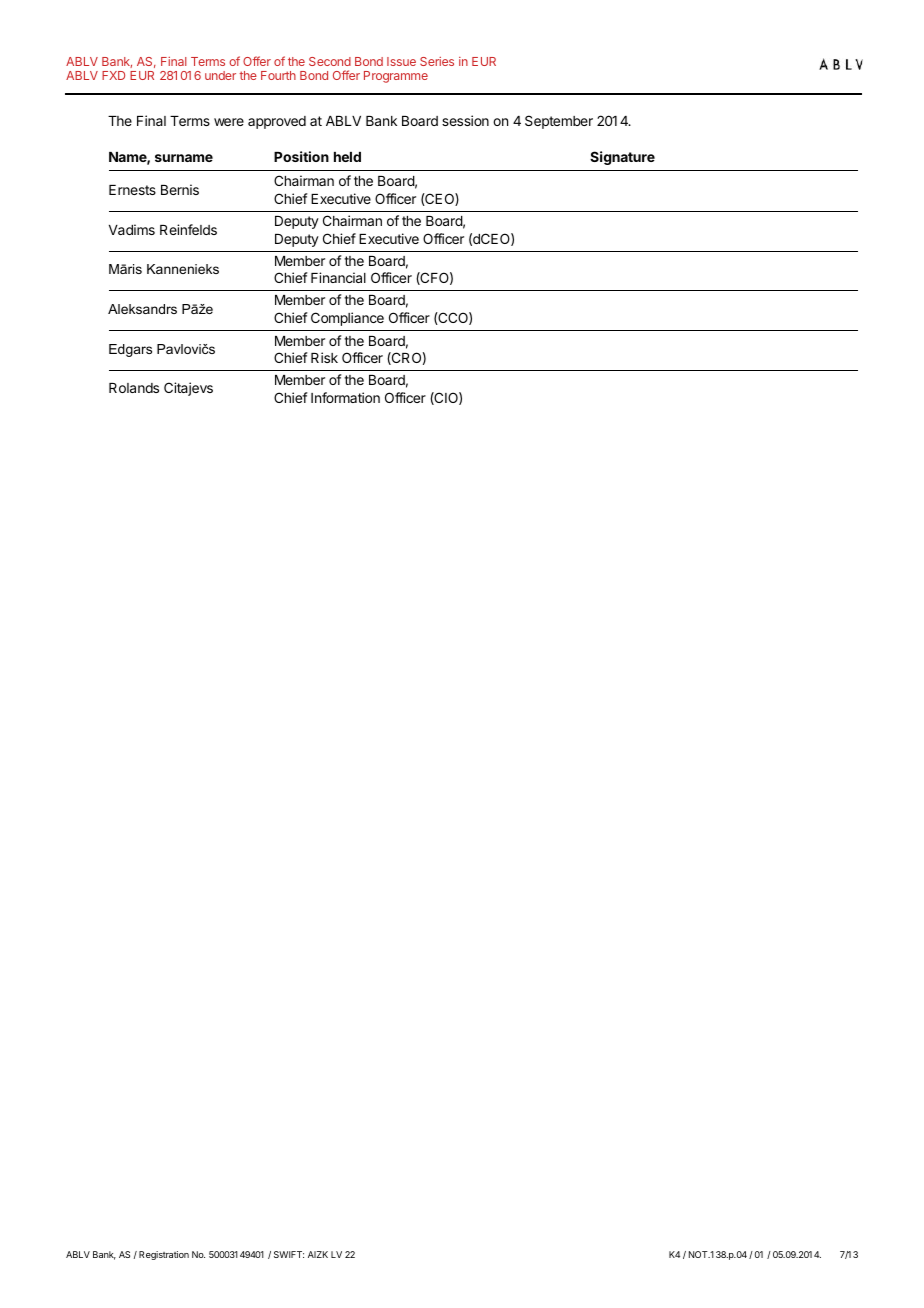 The width and height of the screenshot is (924, 1308). I want to click on approved, so click(277, 122).
